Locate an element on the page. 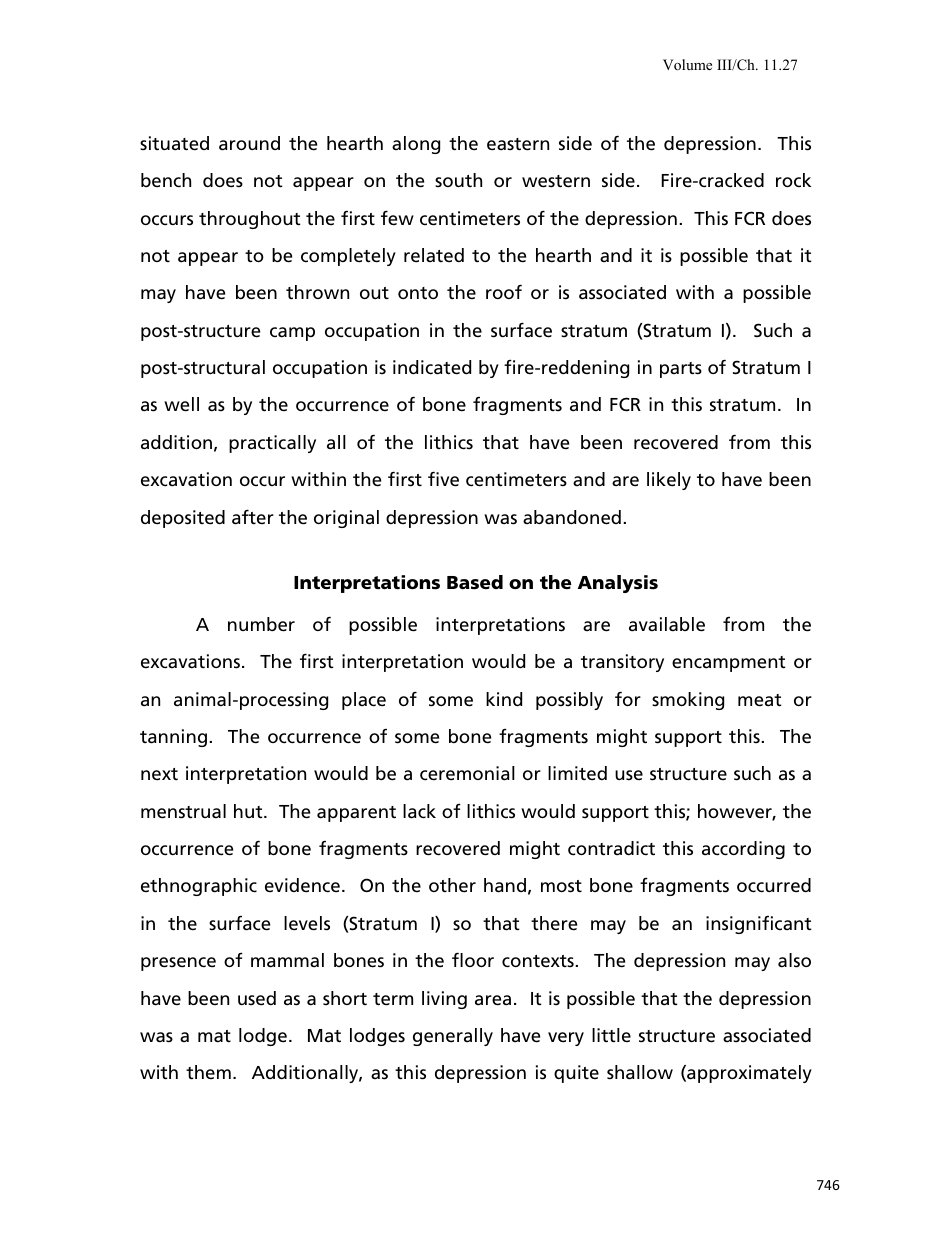 The width and height of the page is (952, 1233). around is located at coordinates (249, 143).
